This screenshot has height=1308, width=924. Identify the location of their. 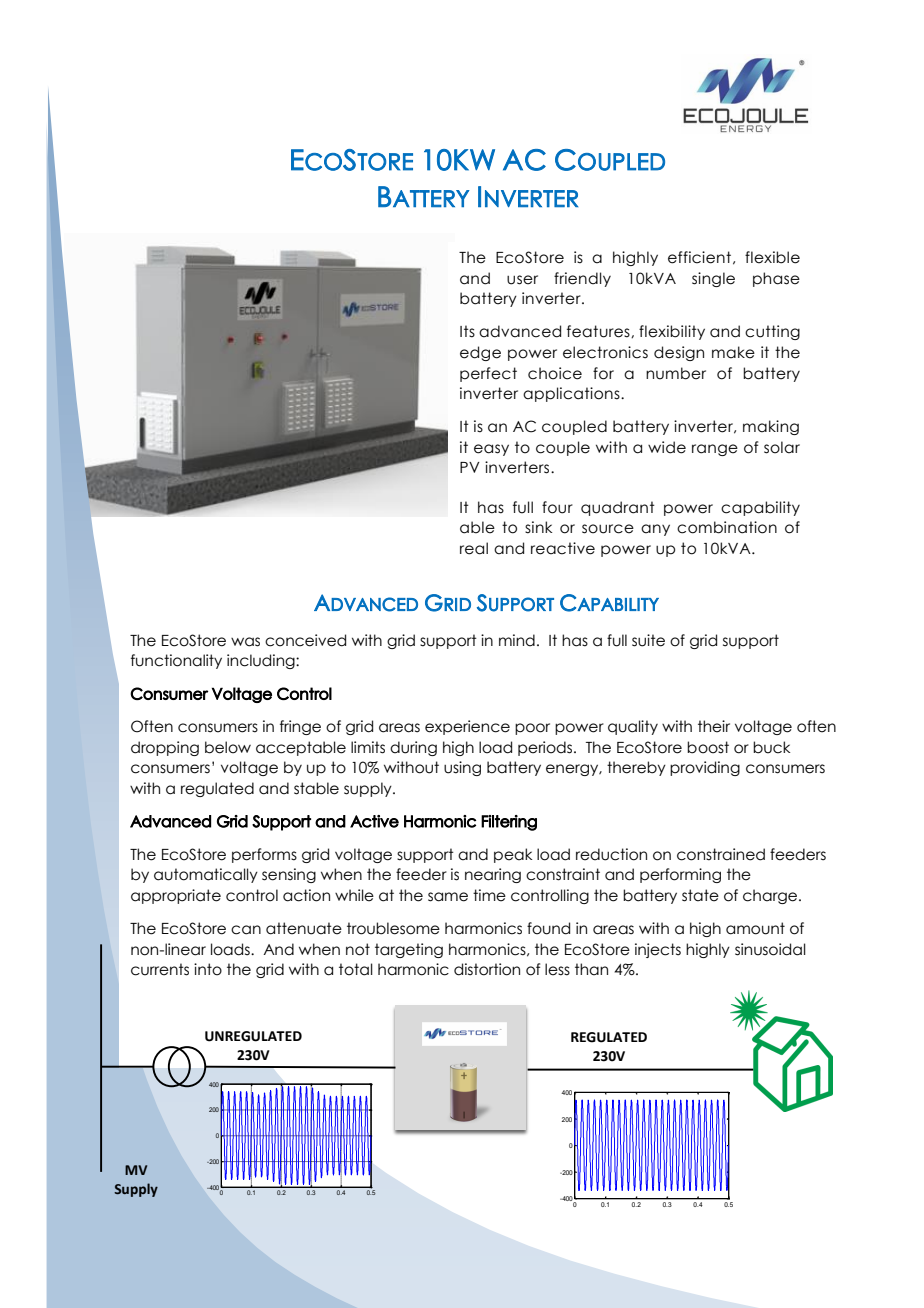
(714, 726).
